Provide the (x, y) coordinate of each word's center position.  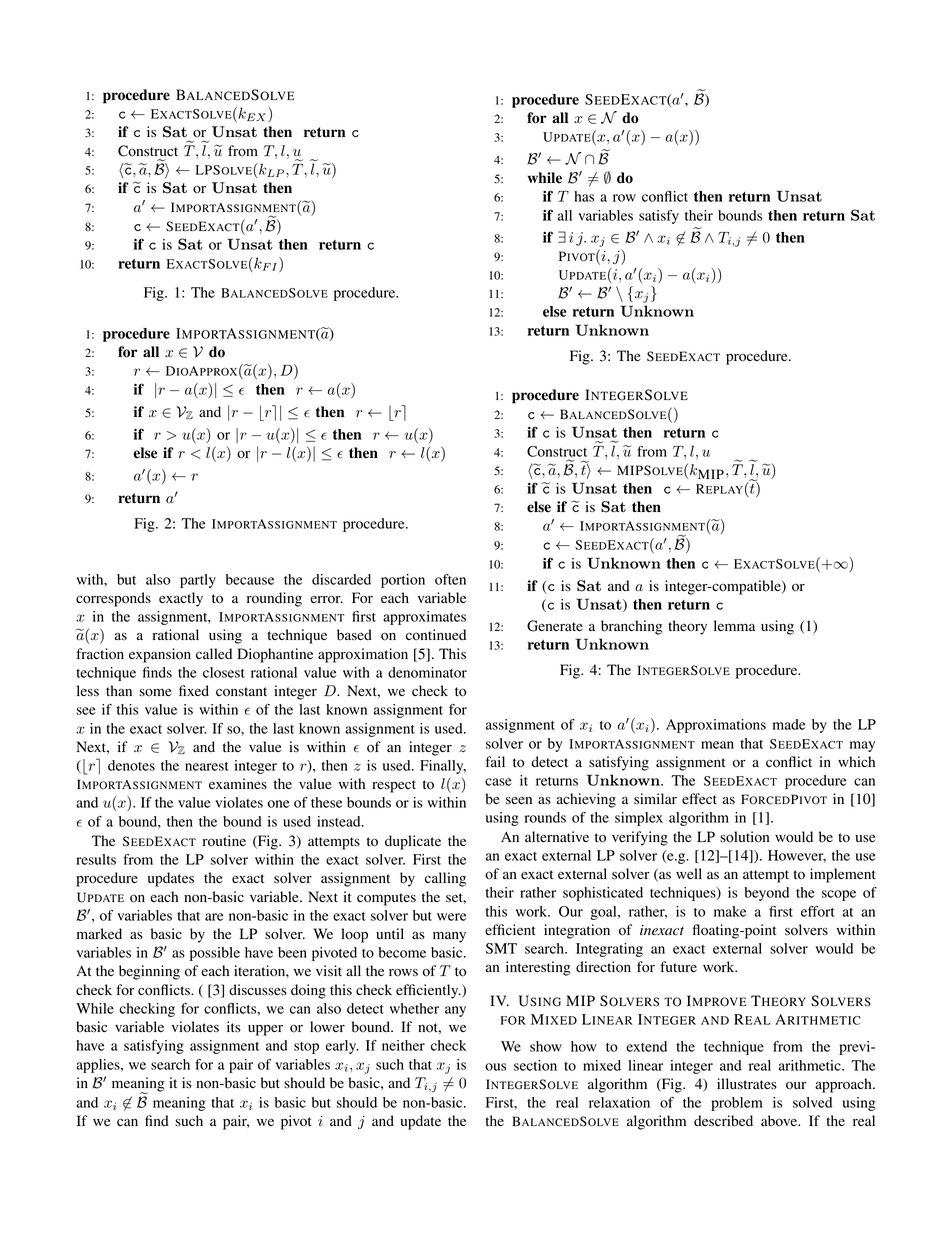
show (546, 1046)
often (450, 579)
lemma (734, 625)
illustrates (747, 1083)
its (234, 1026)
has (584, 196)
